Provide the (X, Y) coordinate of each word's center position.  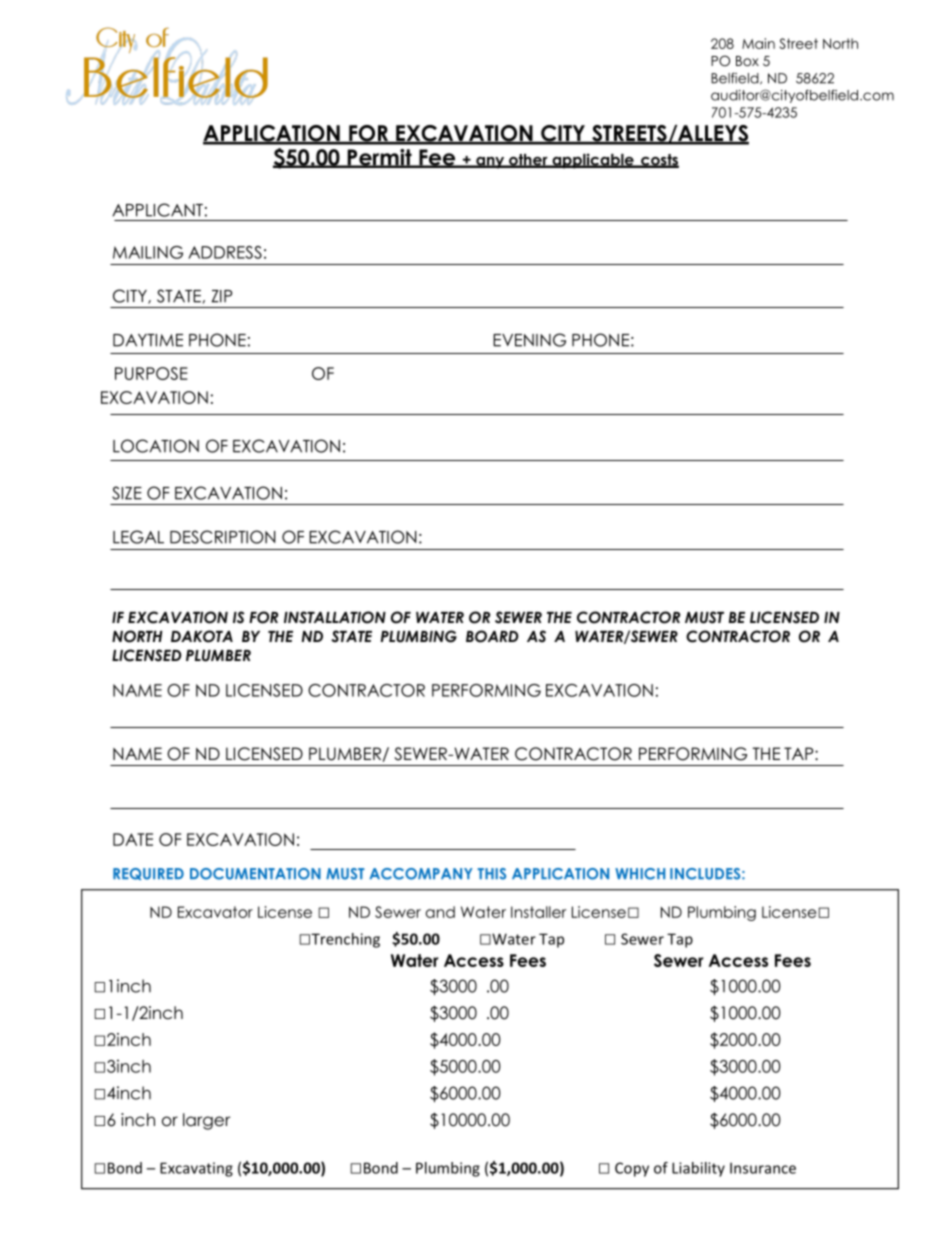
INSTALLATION (335, 617)
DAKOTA (202, 636)
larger (206, 1121)
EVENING (529, 340)
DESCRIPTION (222, 537)
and (440, 912)
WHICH (640, 874)
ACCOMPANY (421, 874)
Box (747, 61)
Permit (379, 158)
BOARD (492, 636)
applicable (593, 161)
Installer (538, 912)
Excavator (215, 912)
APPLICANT (157, 210)
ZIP (222, 296)
